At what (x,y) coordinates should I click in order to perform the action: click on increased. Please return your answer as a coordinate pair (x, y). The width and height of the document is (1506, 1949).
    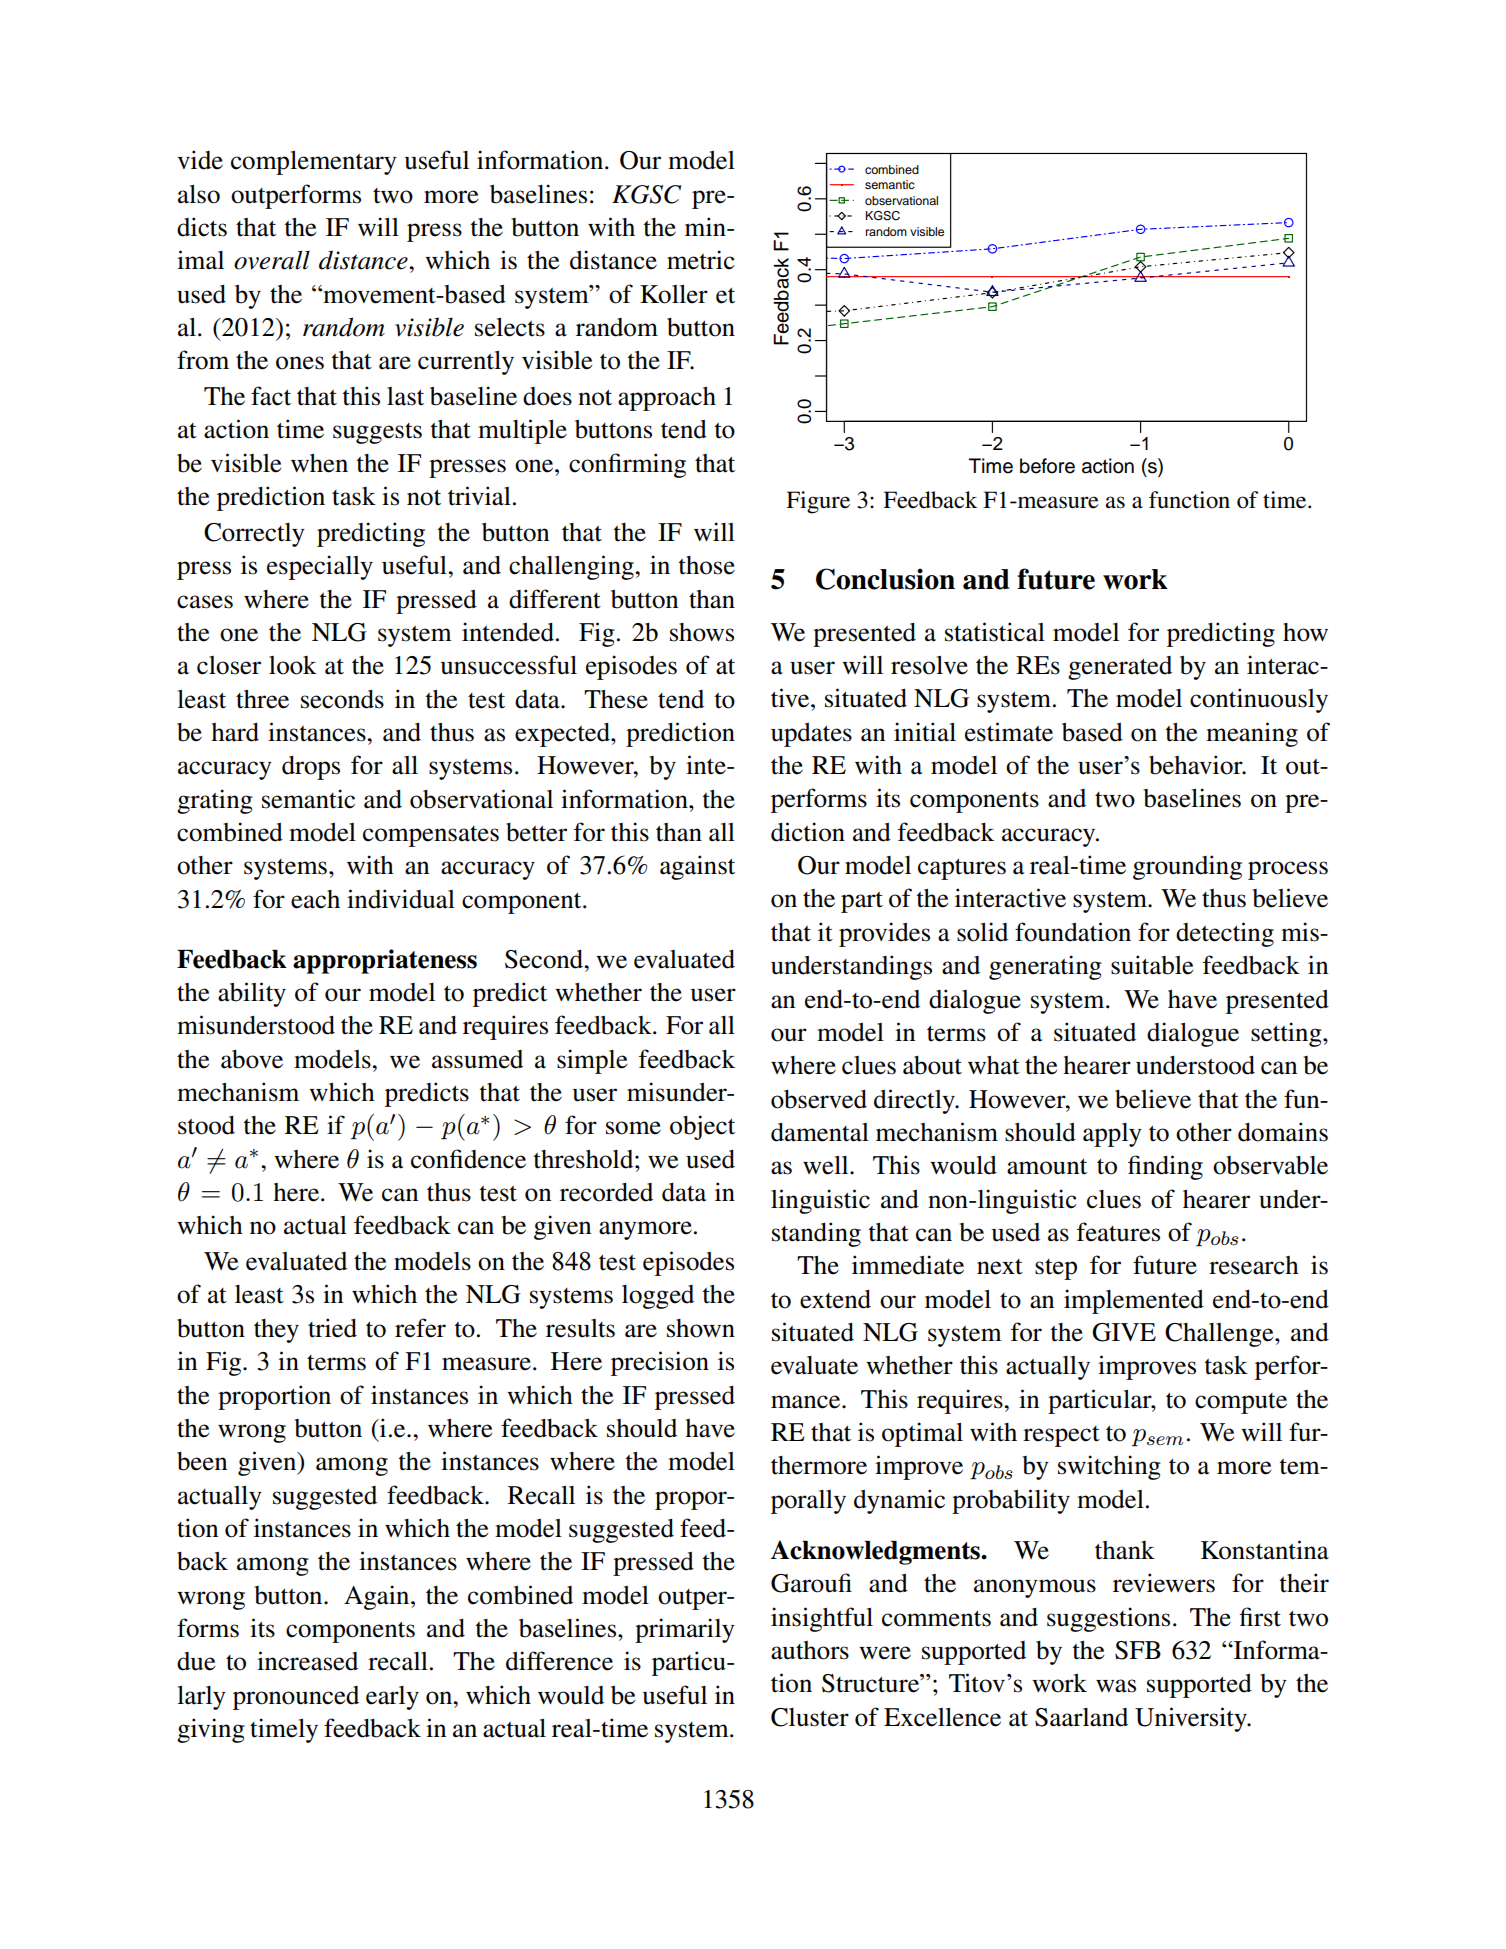
    Looking at the image, I should click on (307, 1661).
